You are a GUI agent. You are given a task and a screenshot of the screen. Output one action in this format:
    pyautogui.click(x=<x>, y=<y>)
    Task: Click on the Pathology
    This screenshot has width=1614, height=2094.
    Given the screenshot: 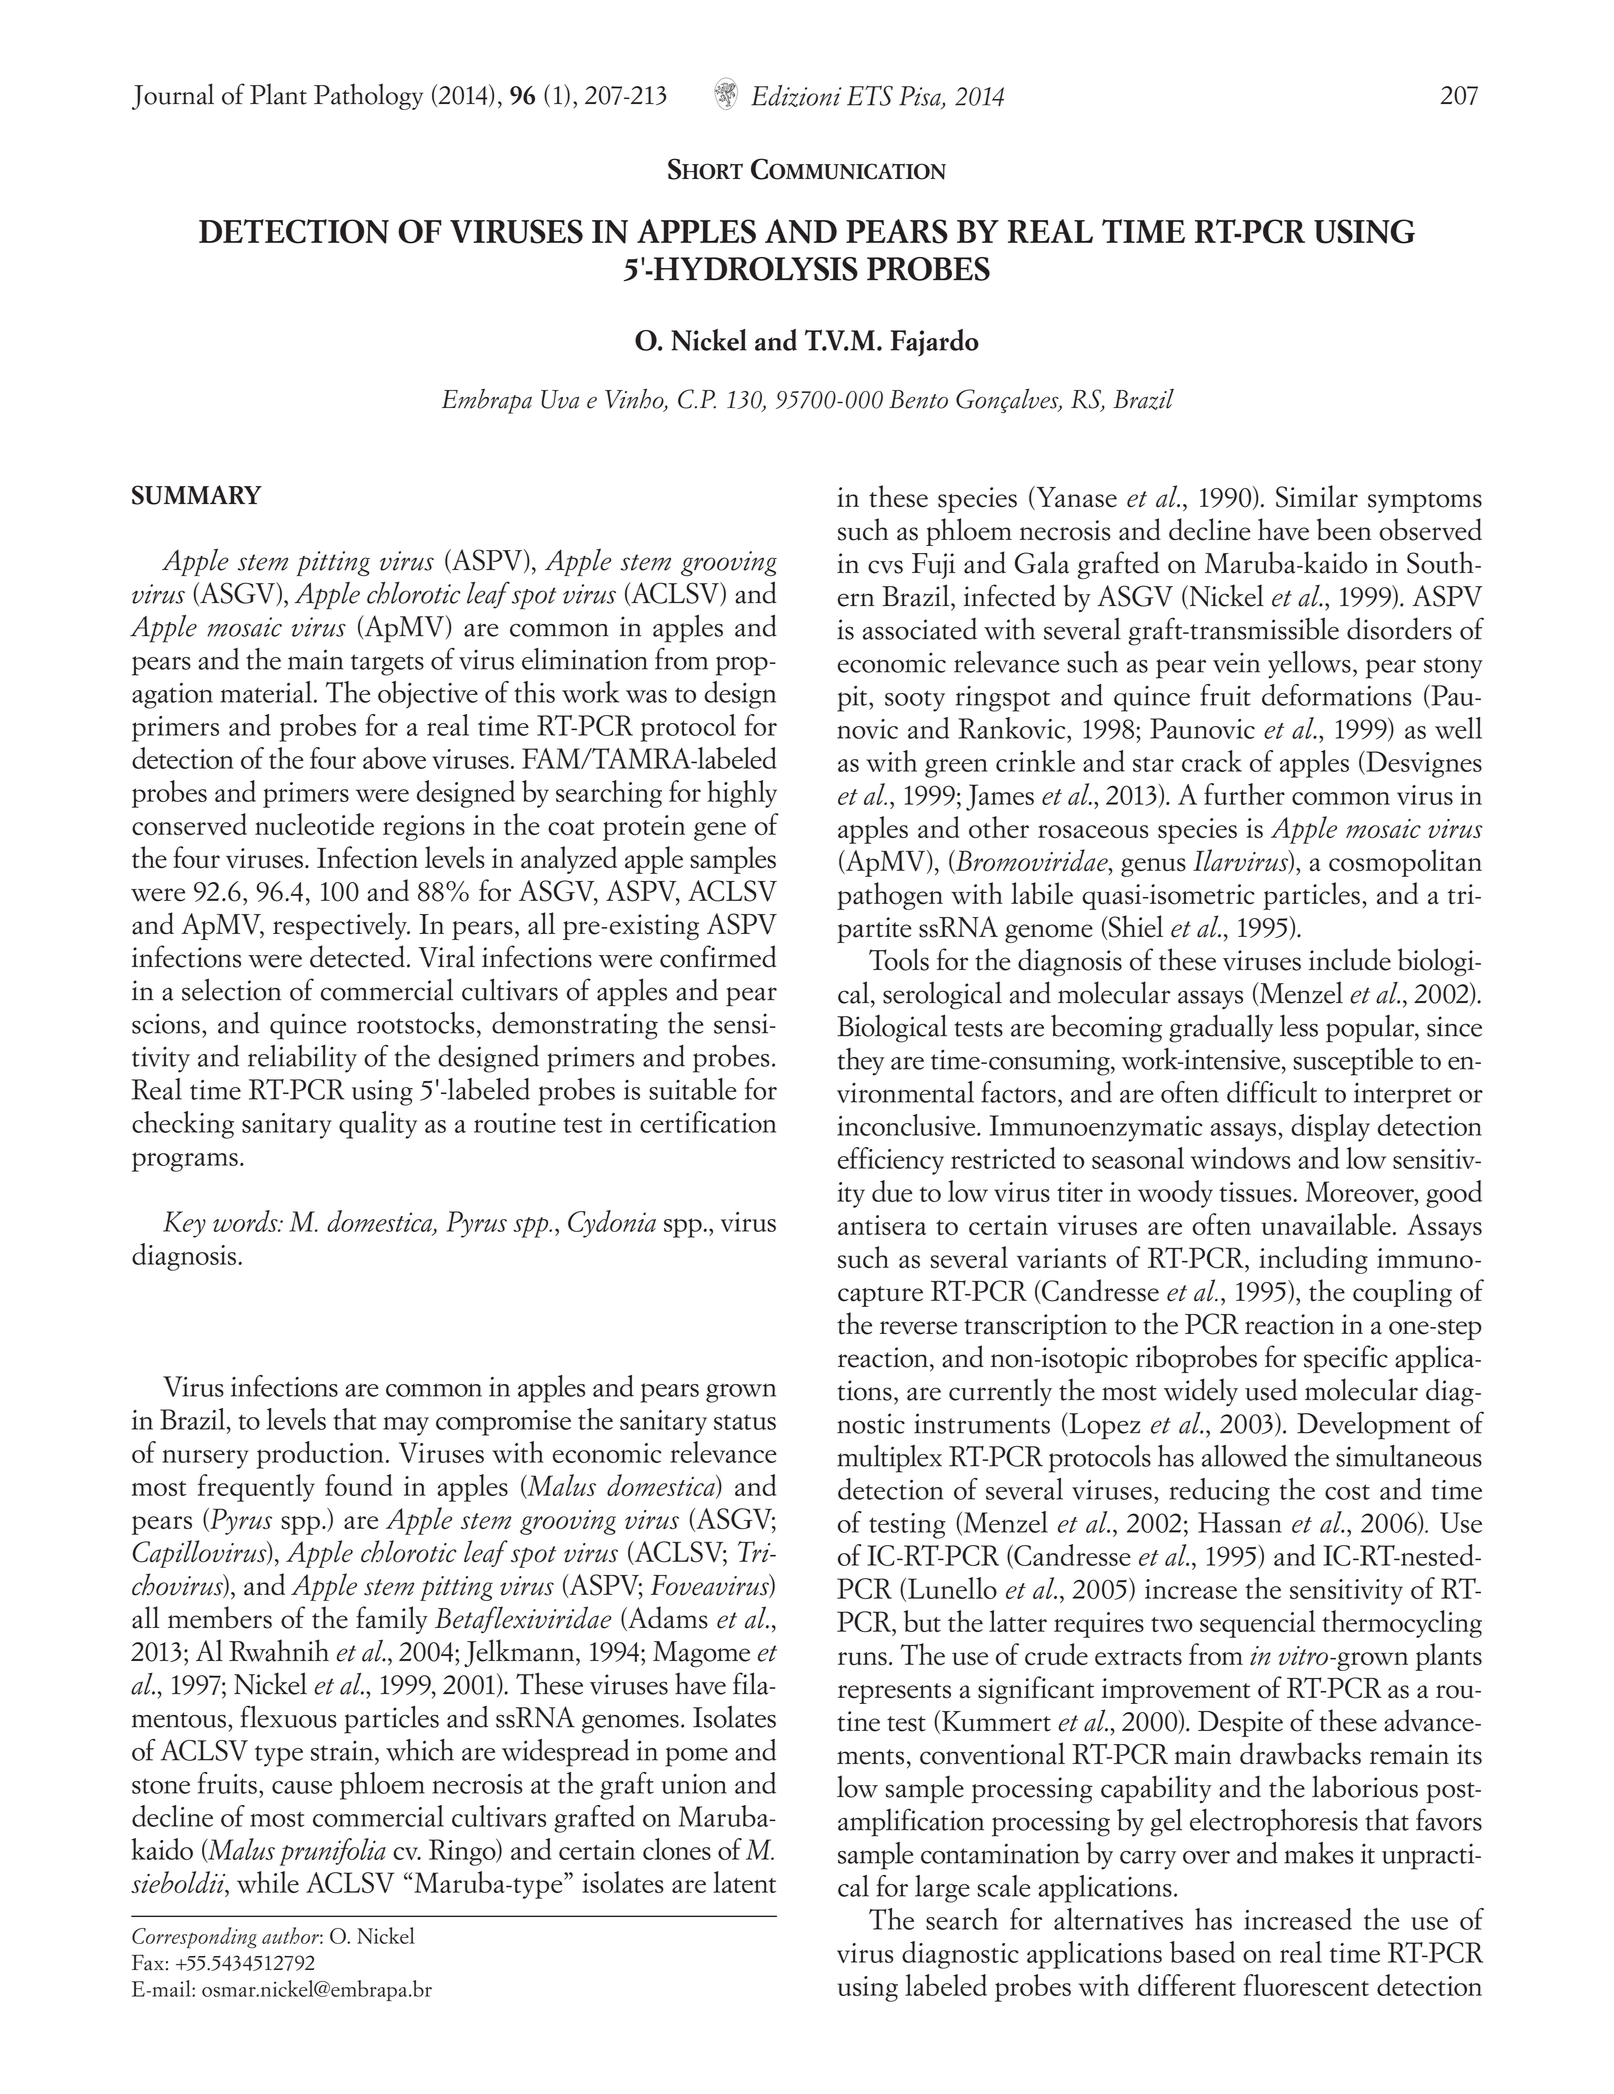 What is the action you would take?
    pyautogui.click(x=368, y=96)
